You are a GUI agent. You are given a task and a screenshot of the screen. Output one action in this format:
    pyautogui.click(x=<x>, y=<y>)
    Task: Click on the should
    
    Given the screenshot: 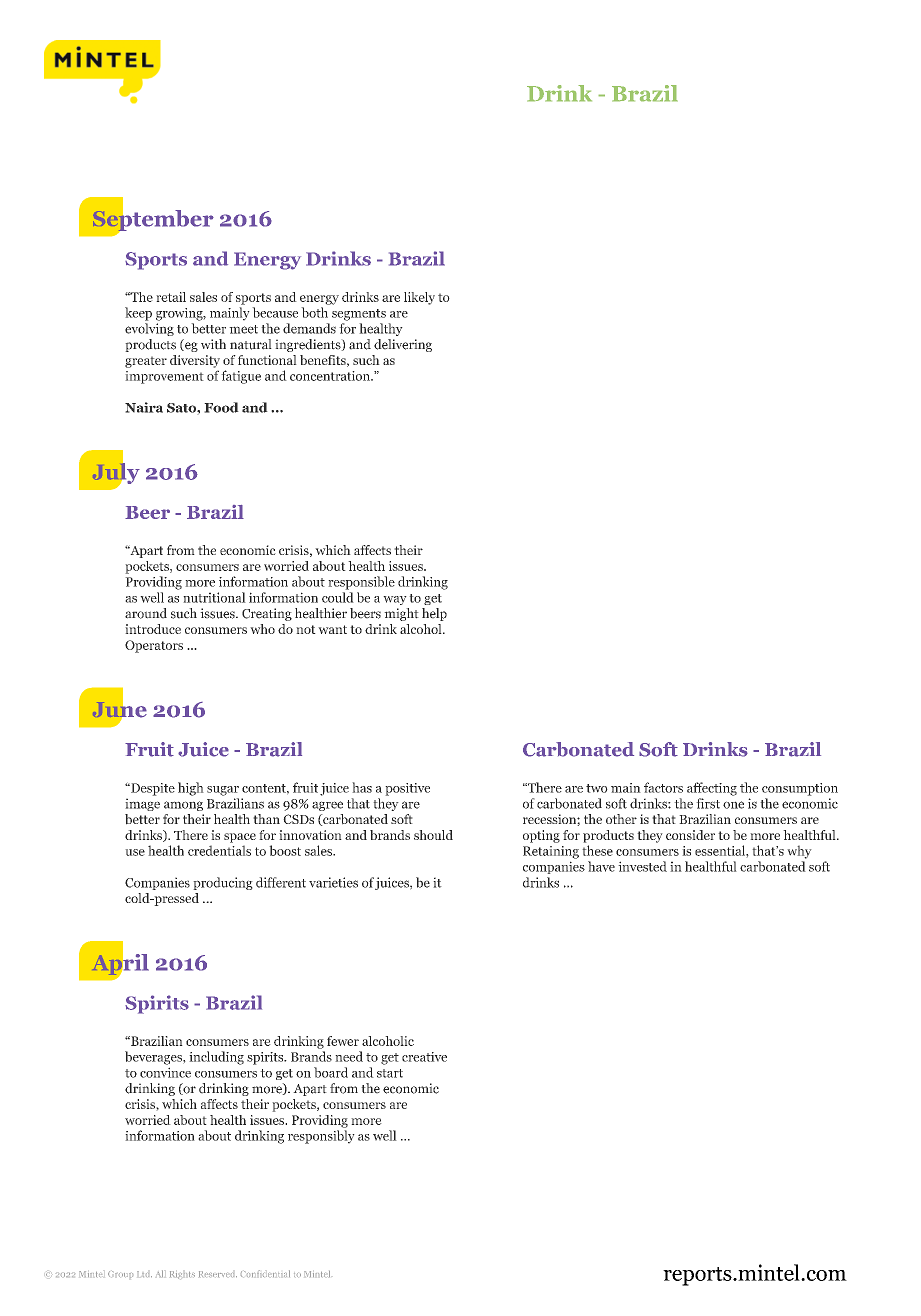 What is the action you would take?
    pyautogui.click(x=433, y=835)
